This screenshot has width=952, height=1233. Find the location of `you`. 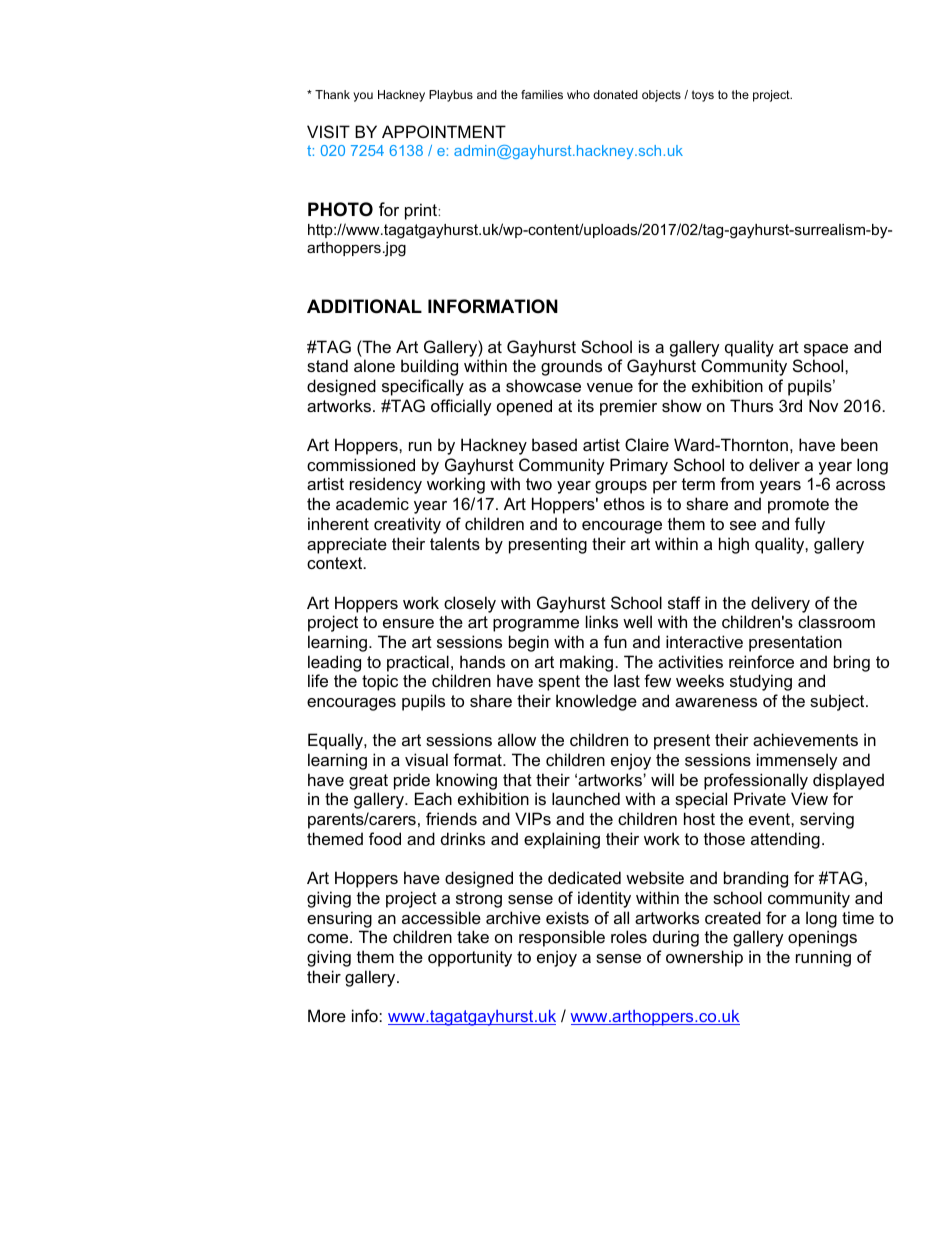

you is located at coordinates (363, 97).
